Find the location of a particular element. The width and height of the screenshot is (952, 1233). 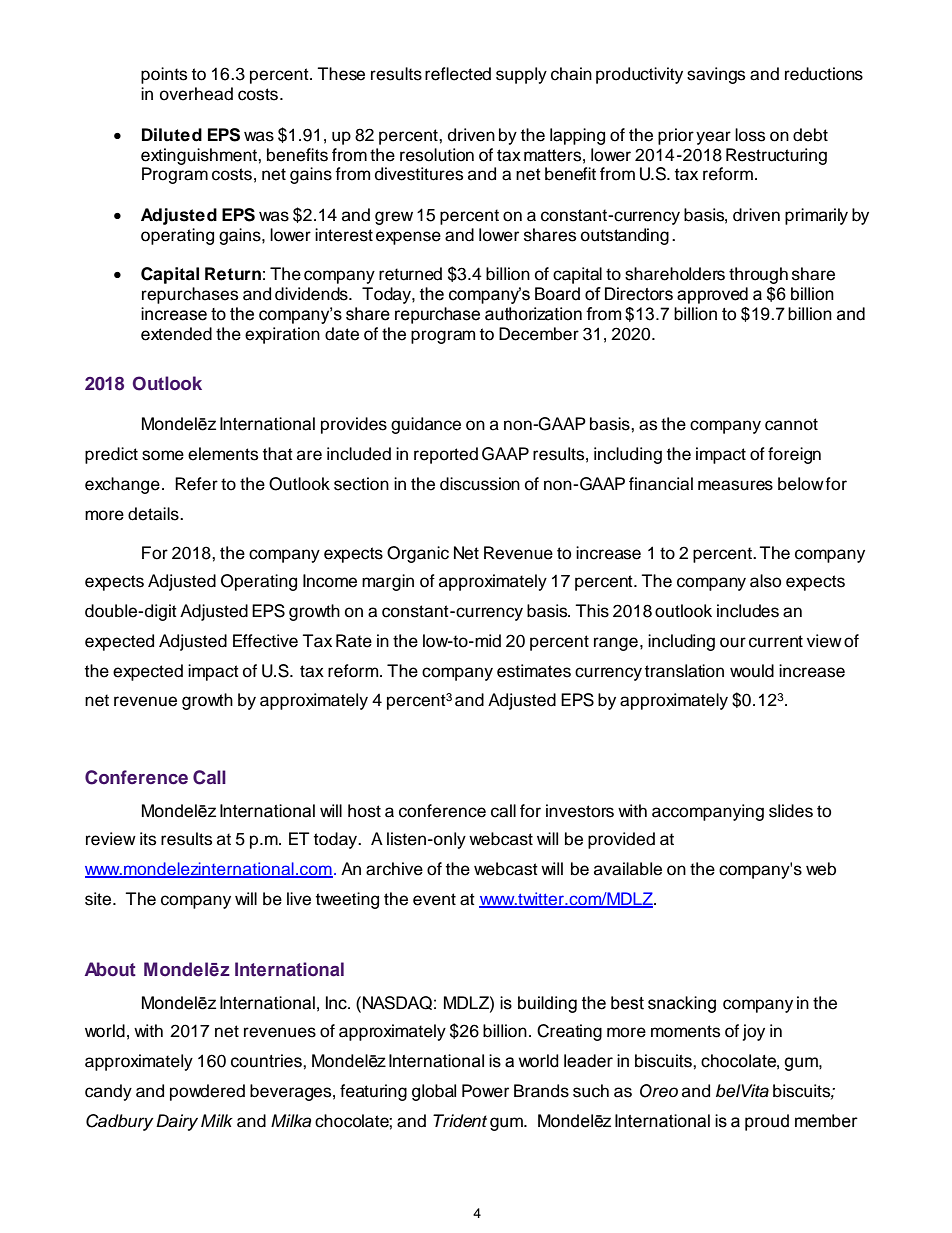

Effective is located at coordinates (265, 641).
